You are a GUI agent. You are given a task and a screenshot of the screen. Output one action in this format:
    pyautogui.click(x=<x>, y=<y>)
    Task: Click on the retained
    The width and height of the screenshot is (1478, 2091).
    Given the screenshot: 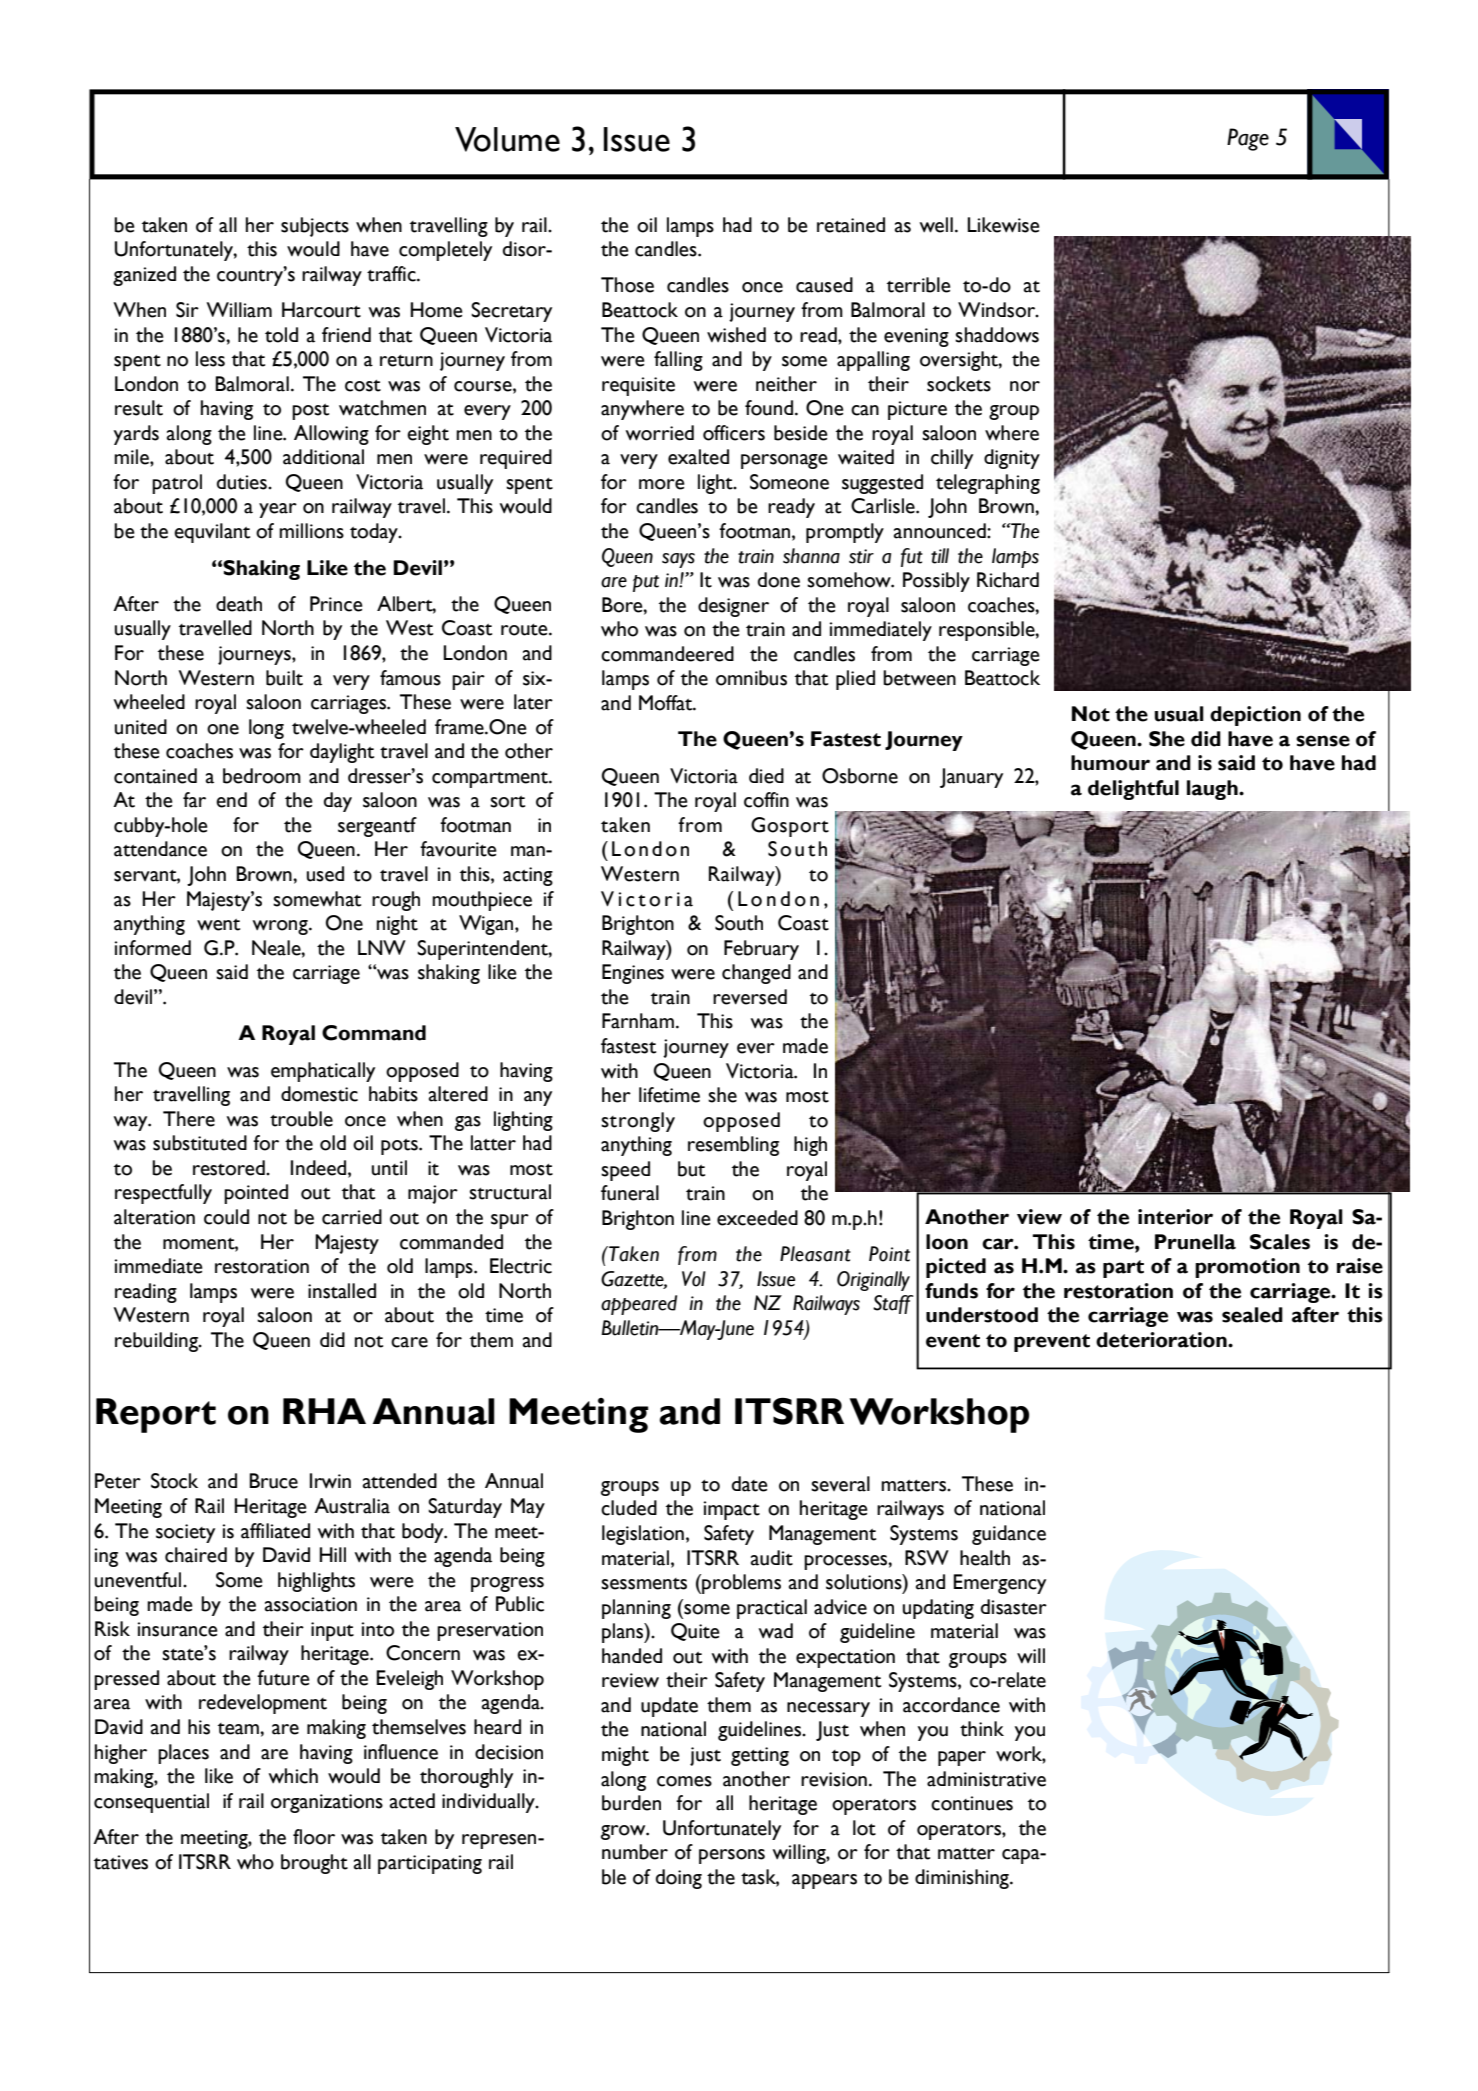 What is the action you would take?
    pyautogui.click(x=851, y=225)
